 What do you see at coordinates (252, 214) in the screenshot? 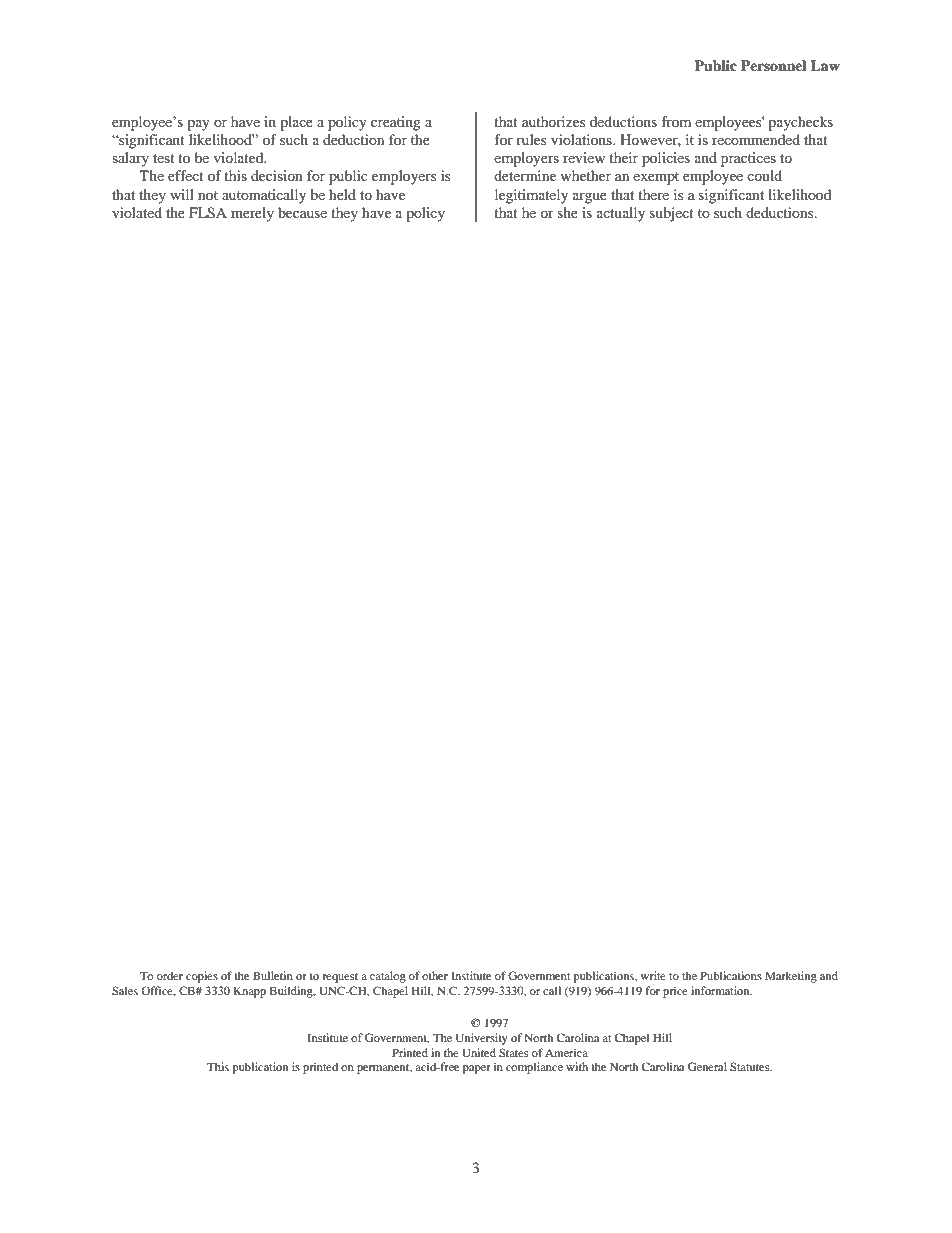
I see `merely` at bounding box center [252, 214].
